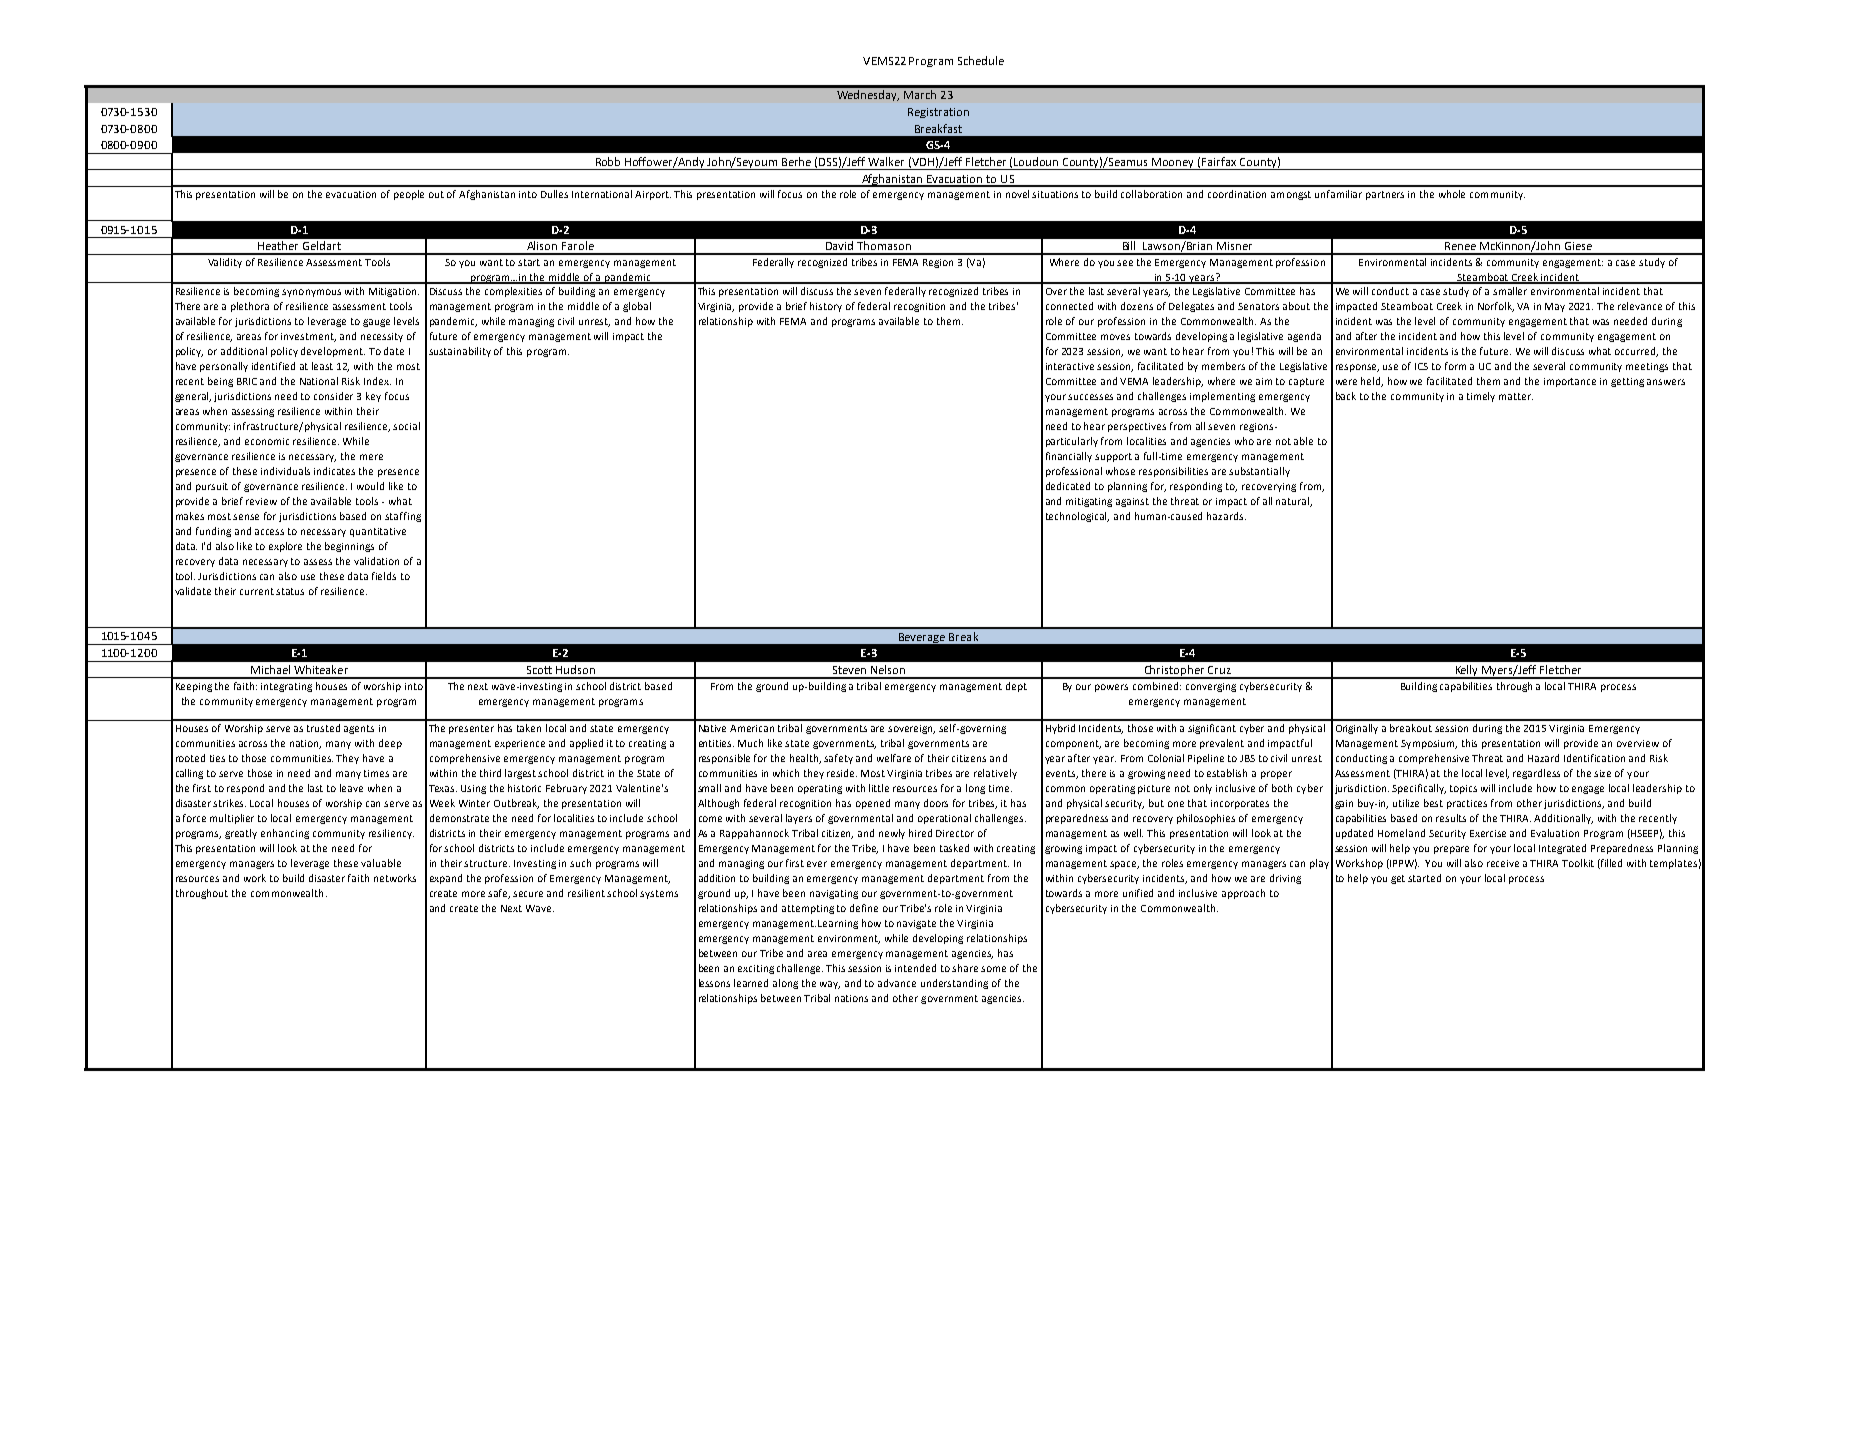 Image resolution: width=1869 pixels, height=1444 pixels. Describe the element at coordinates (1452, 194) in the screenshot. I see `whole` at that location.
